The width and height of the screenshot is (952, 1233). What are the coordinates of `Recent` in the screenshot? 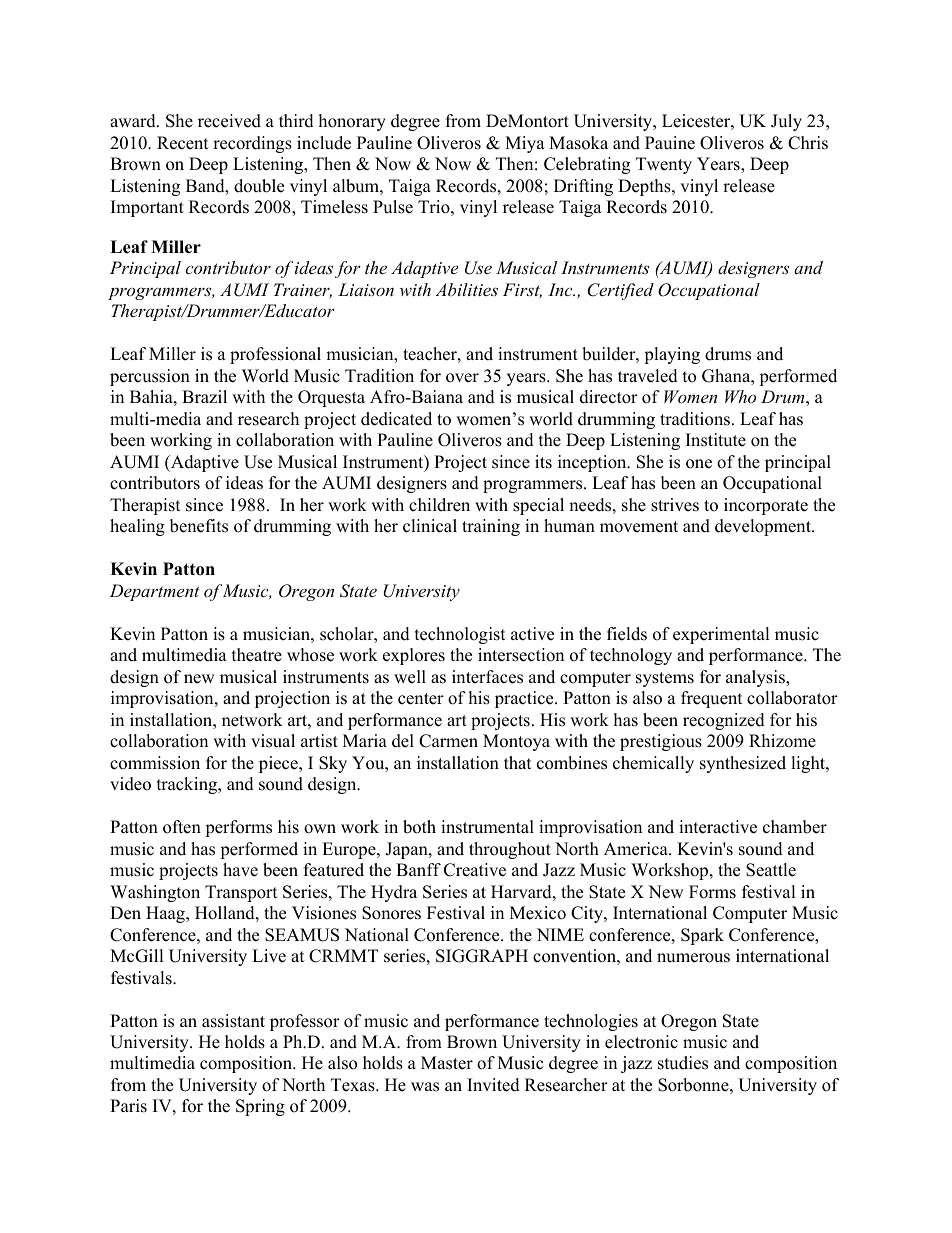 It's located at (183, 143).
